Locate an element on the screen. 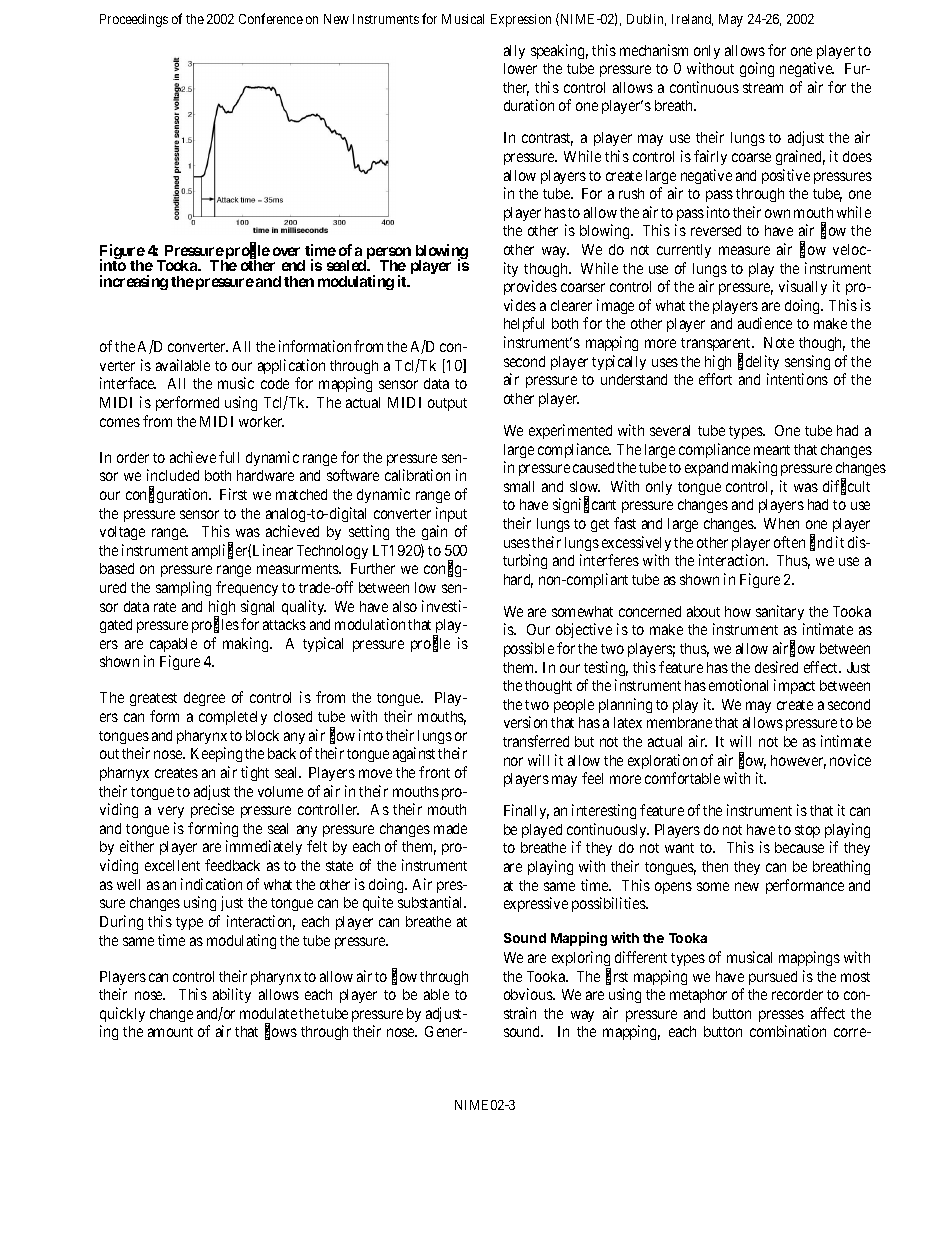  When is located at coordinates (781, 523).
